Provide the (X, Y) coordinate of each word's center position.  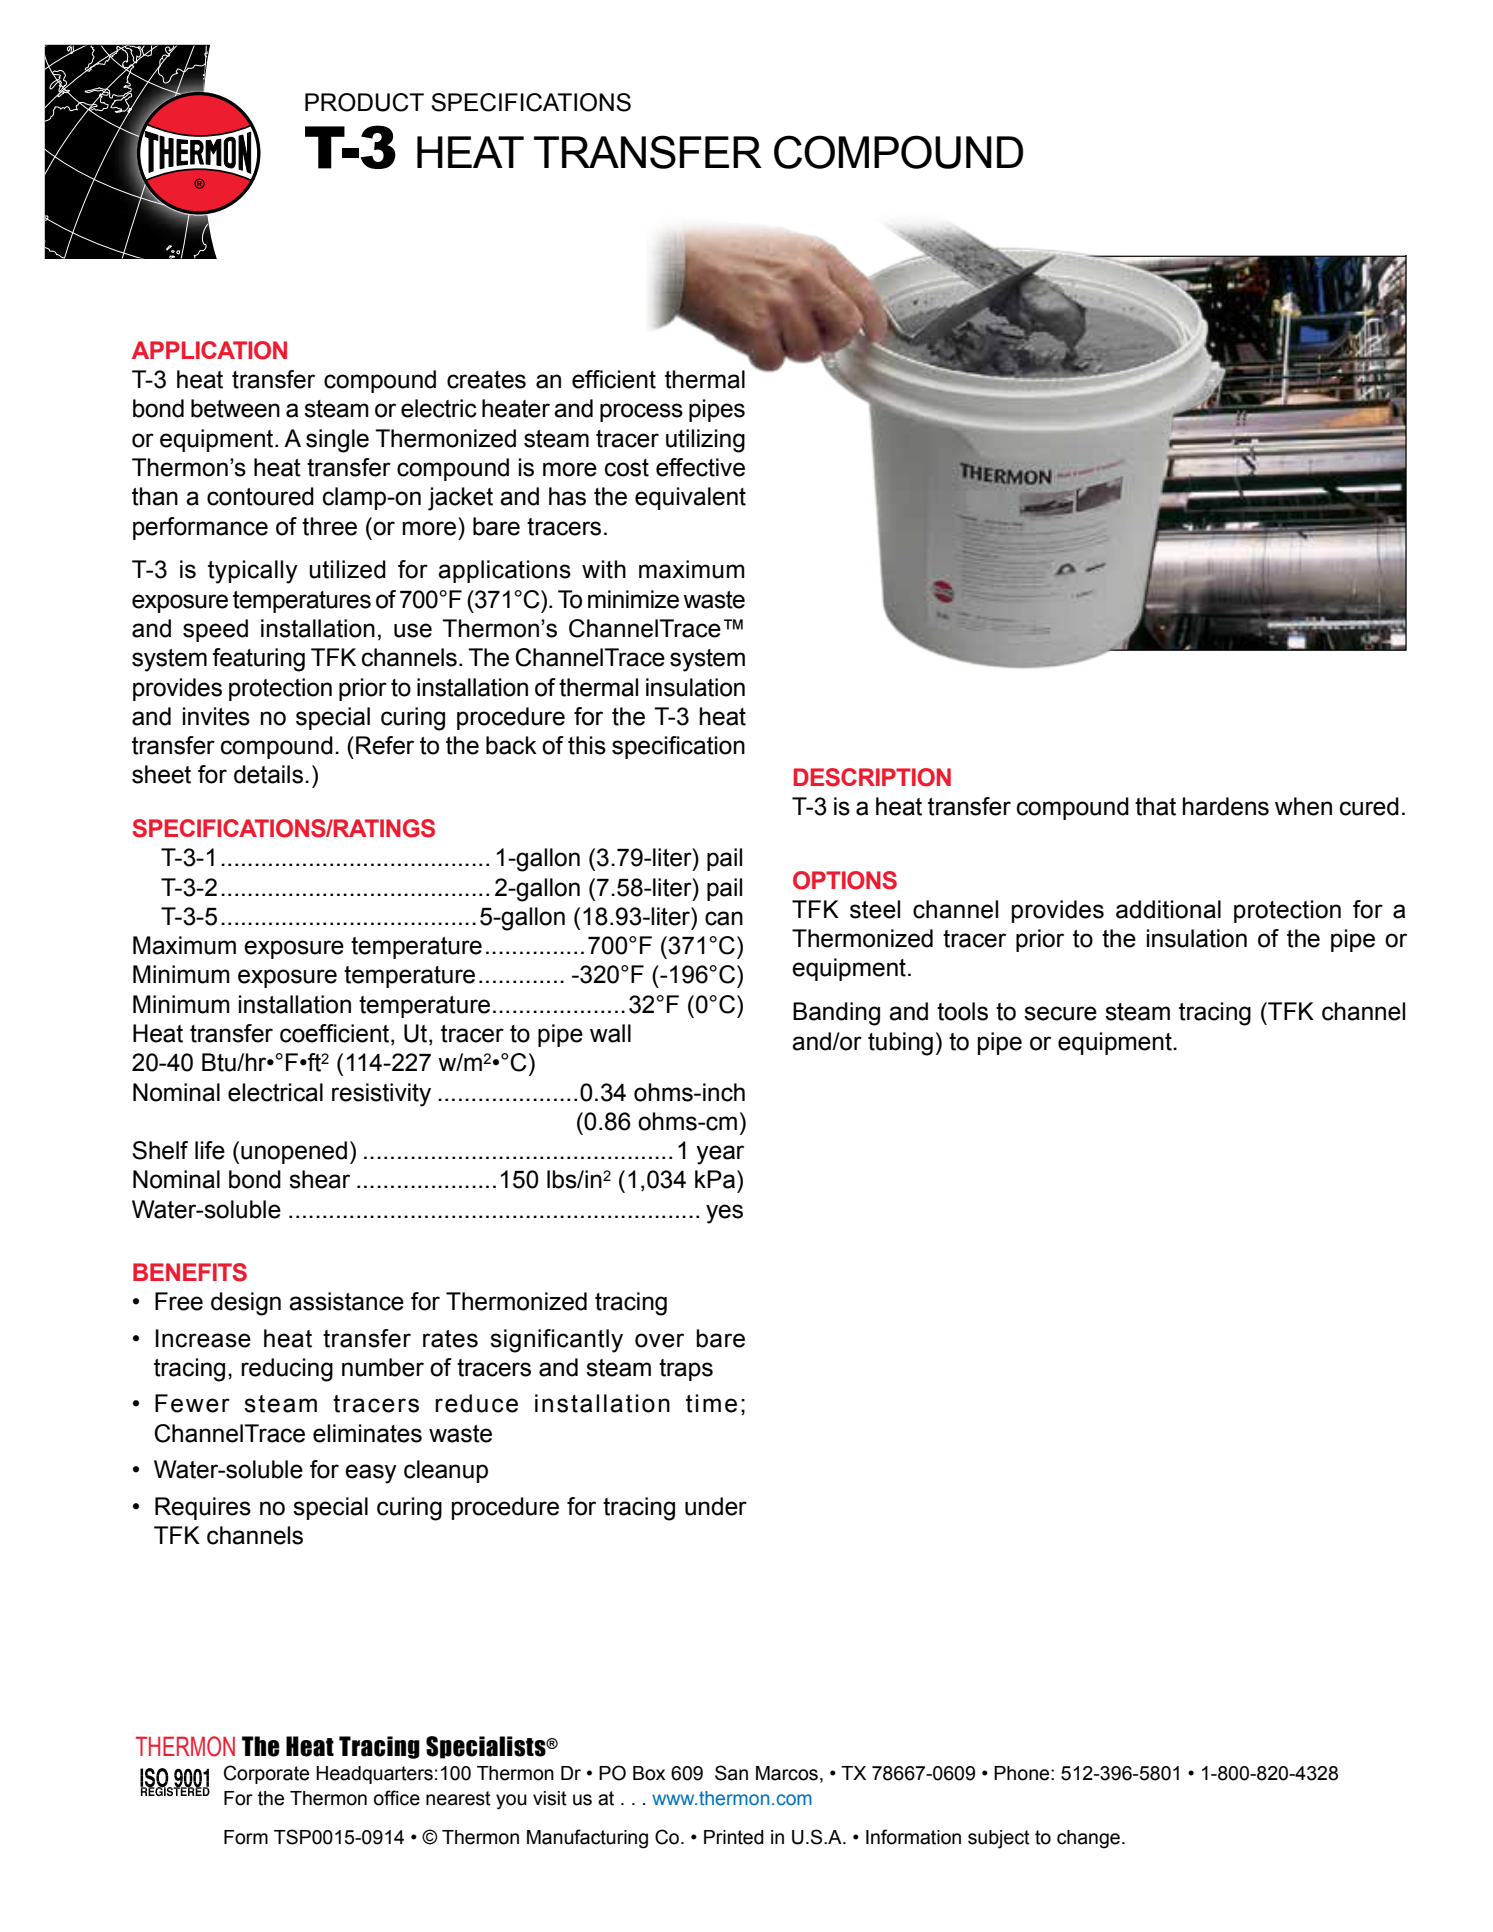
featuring (258, 660)
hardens (1226, 806)
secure (1060, 1013)
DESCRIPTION (872, 777)
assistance (346, 1301)
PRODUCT (364, 102)
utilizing (705, 441)
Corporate (266, 1774)
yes (724, 1214)
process (641, 412)
